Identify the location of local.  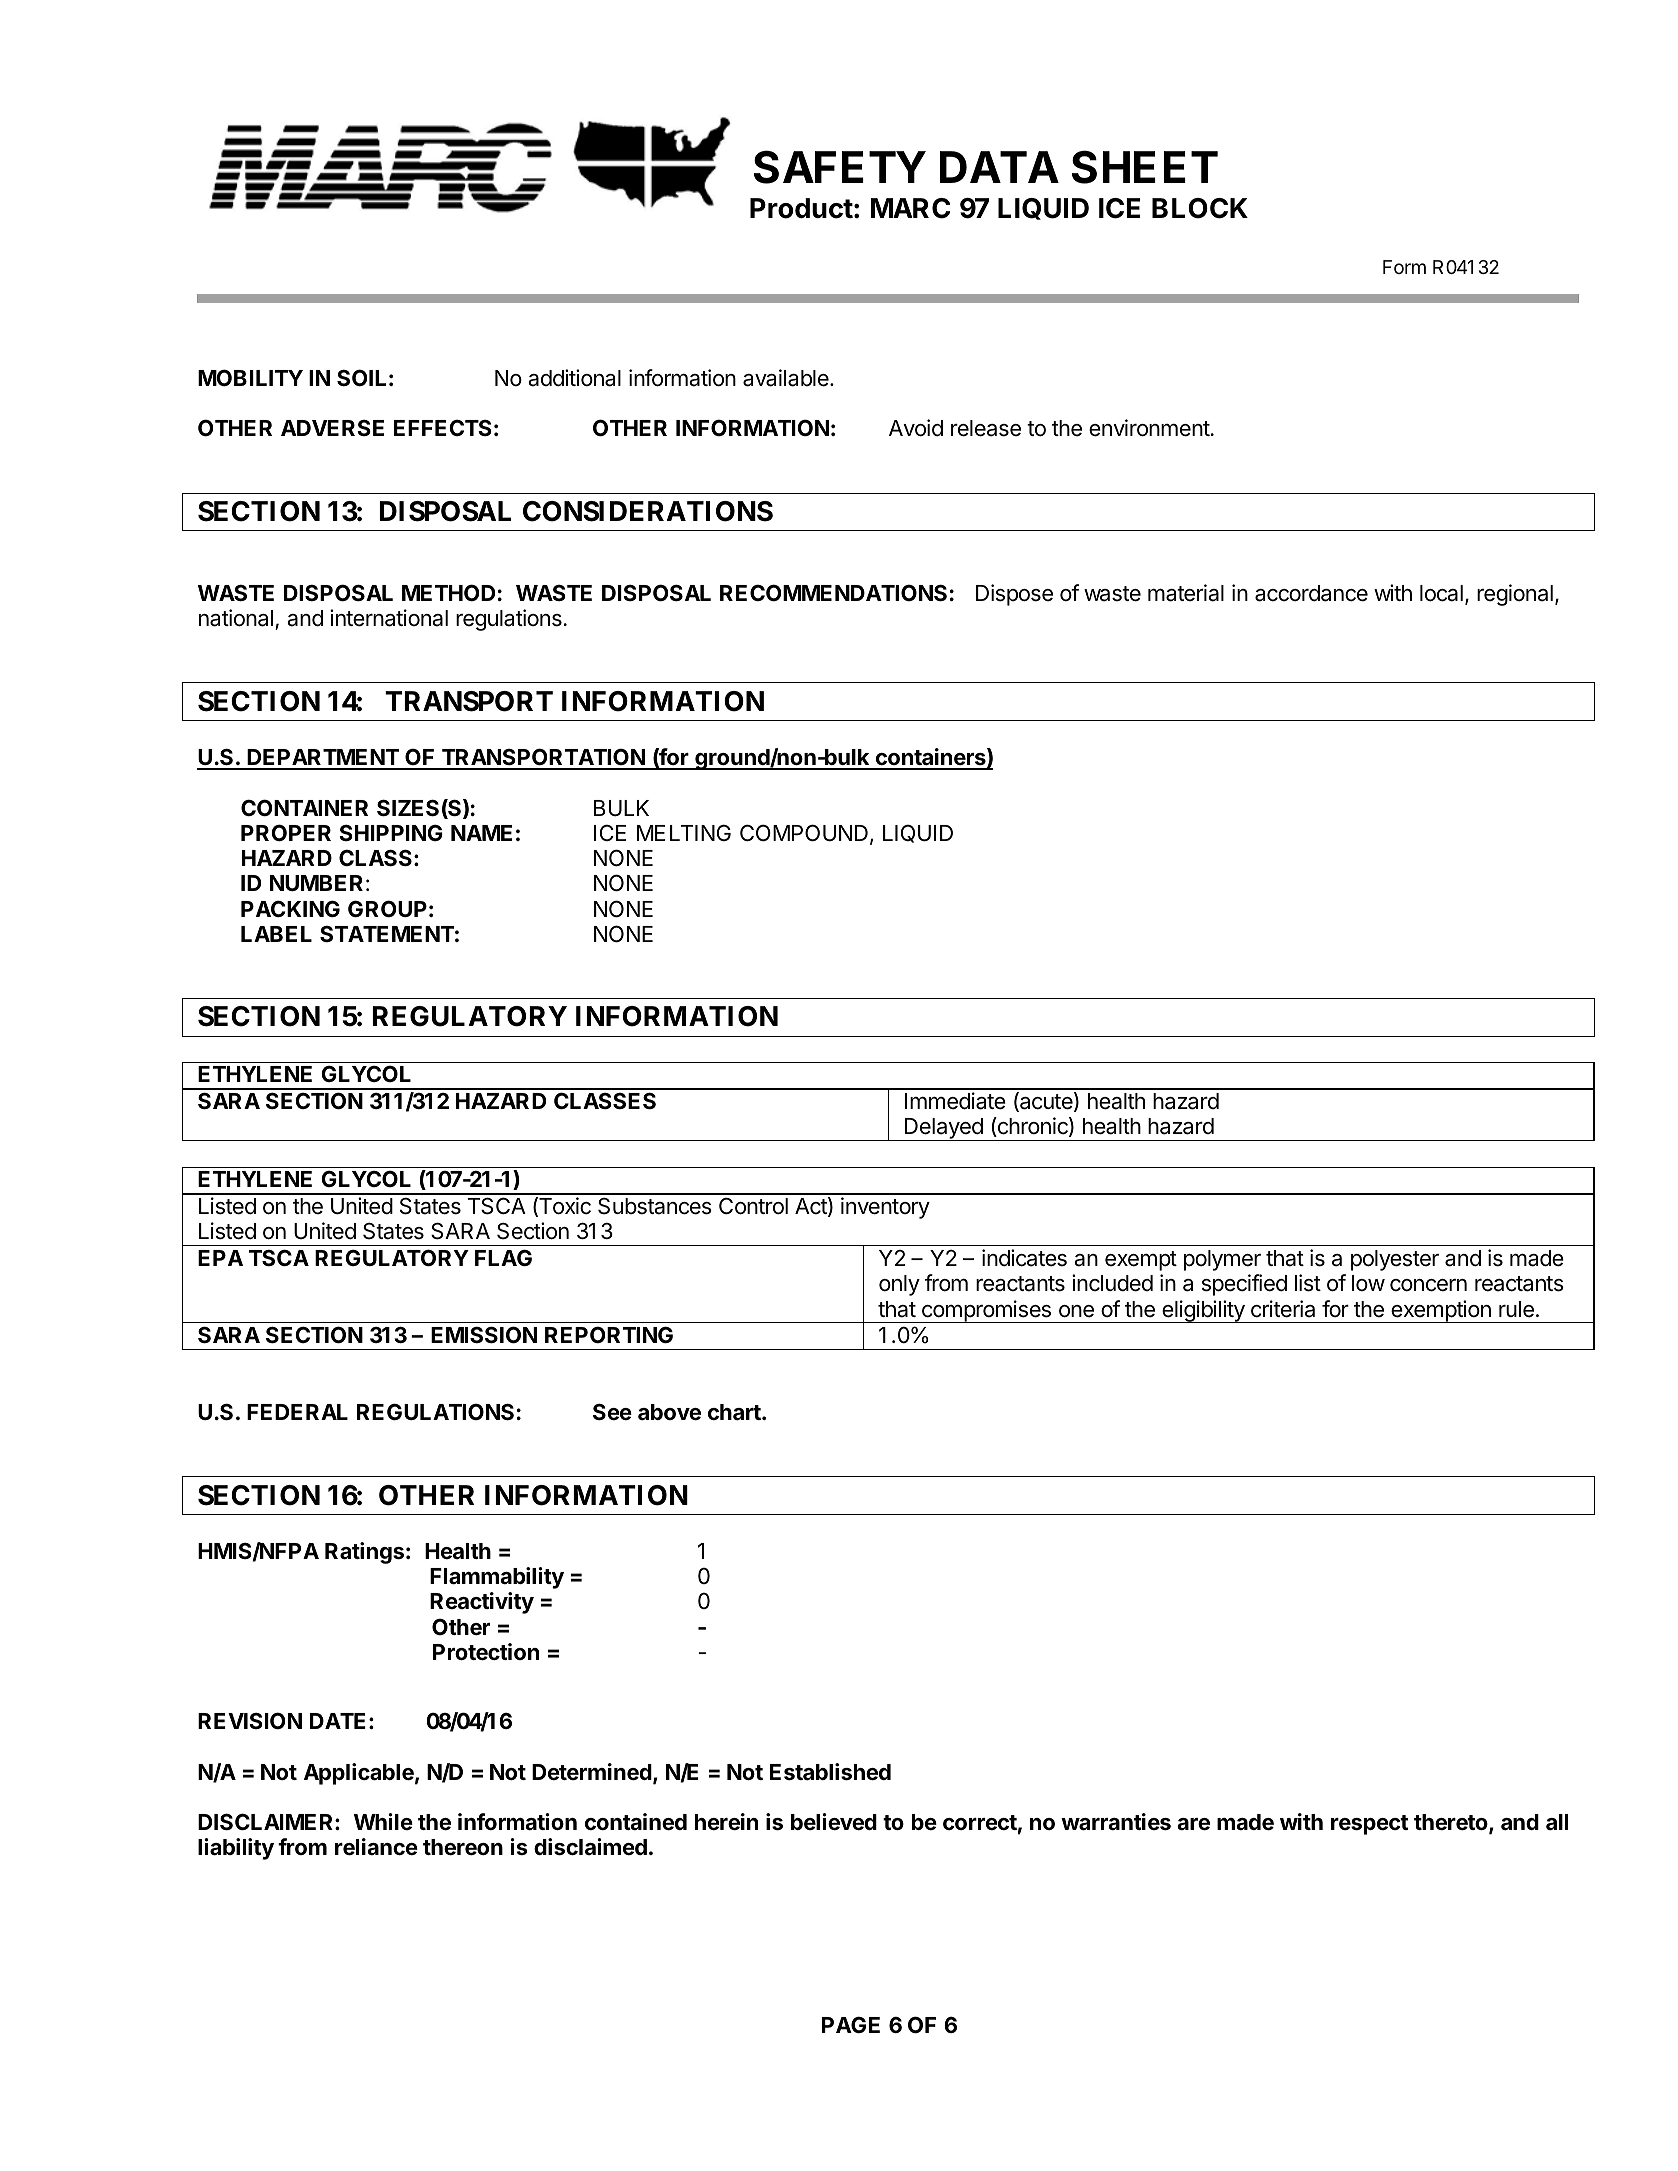
(1441, 593).
